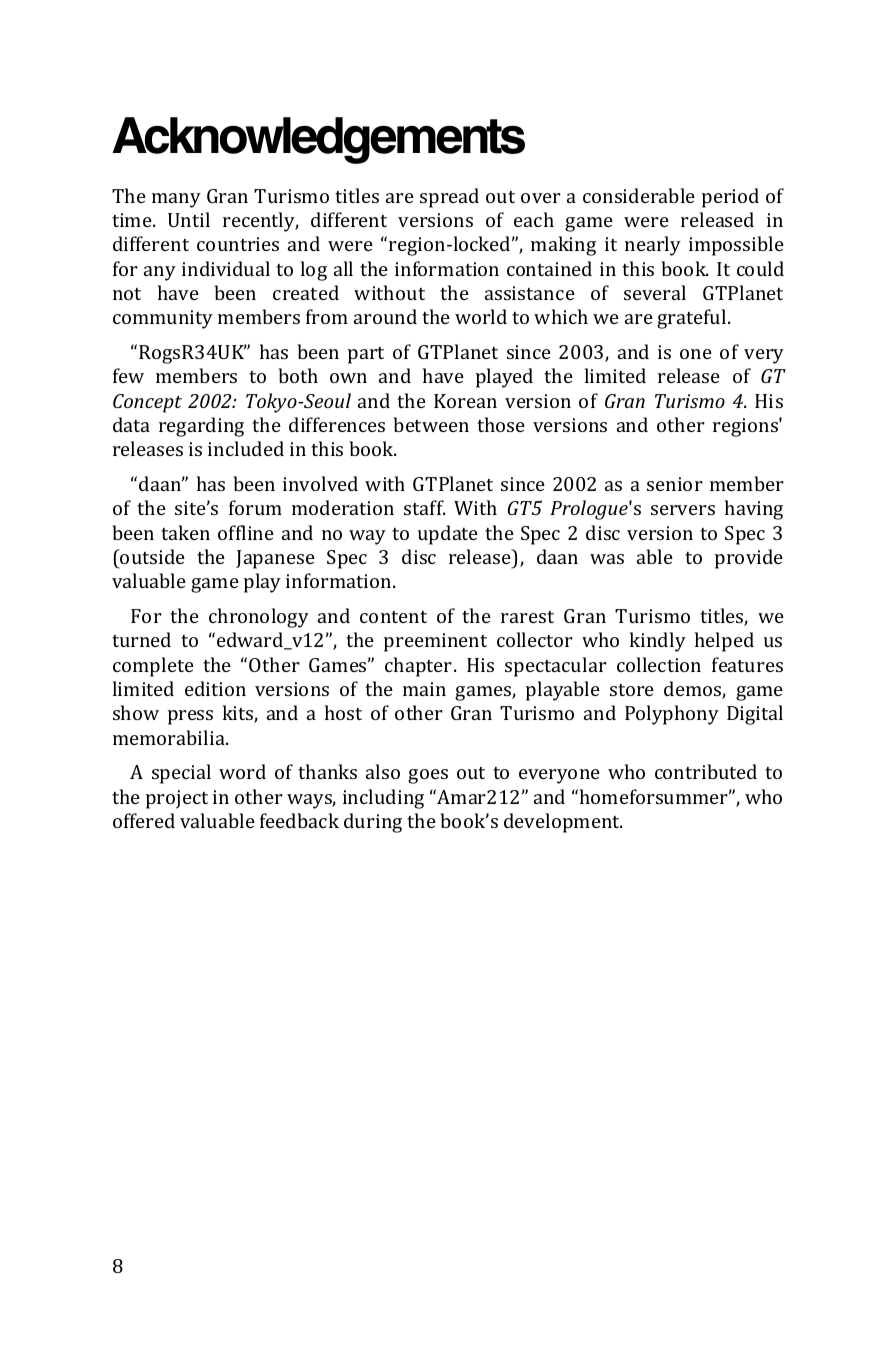 The width and height of the image is (896, 1345). What do you see at coordinates (176, 200) in the image?
I see `many` at bounding box center [176, 200].
